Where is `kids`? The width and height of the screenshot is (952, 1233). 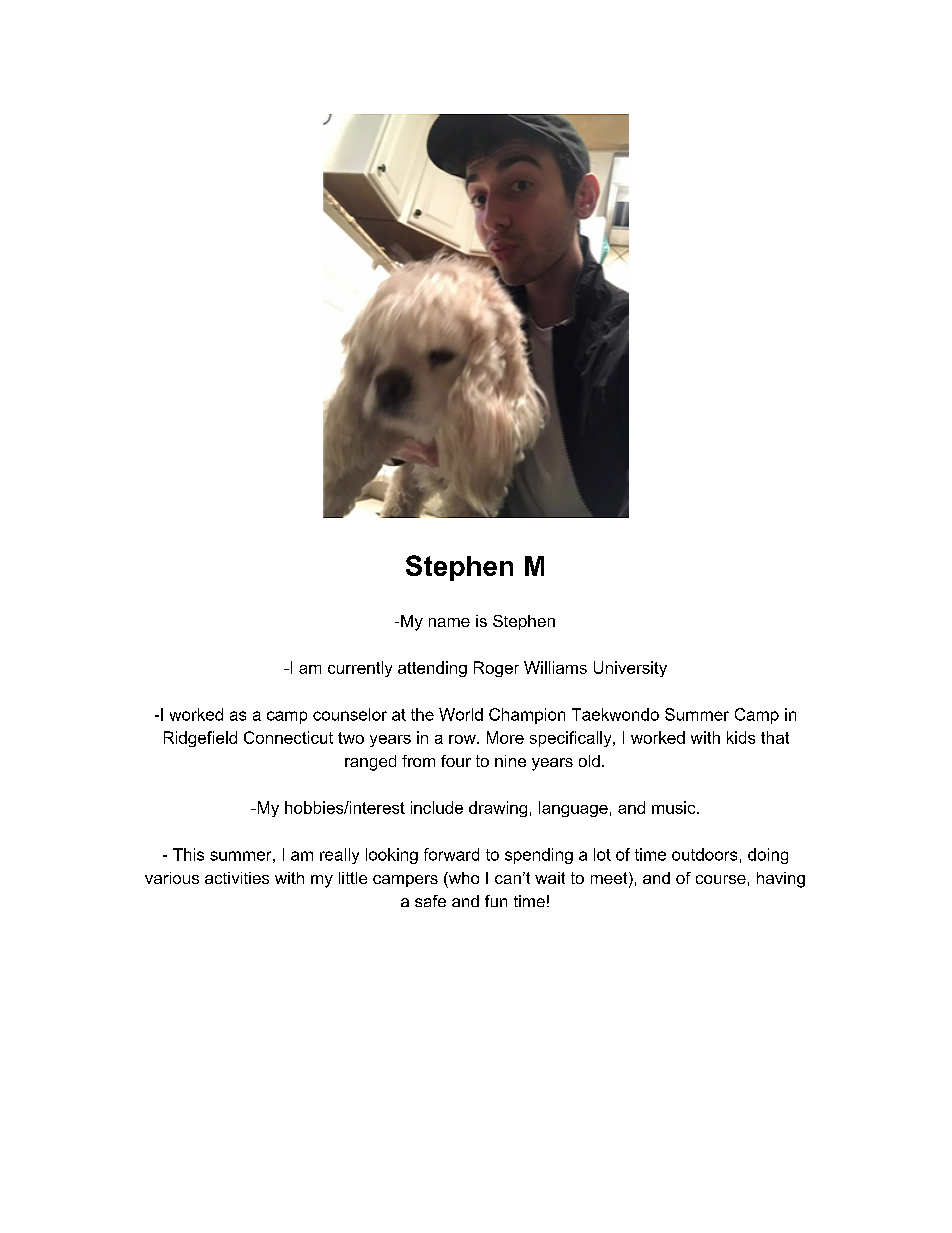
kids is located at coordinates (741, 737).
